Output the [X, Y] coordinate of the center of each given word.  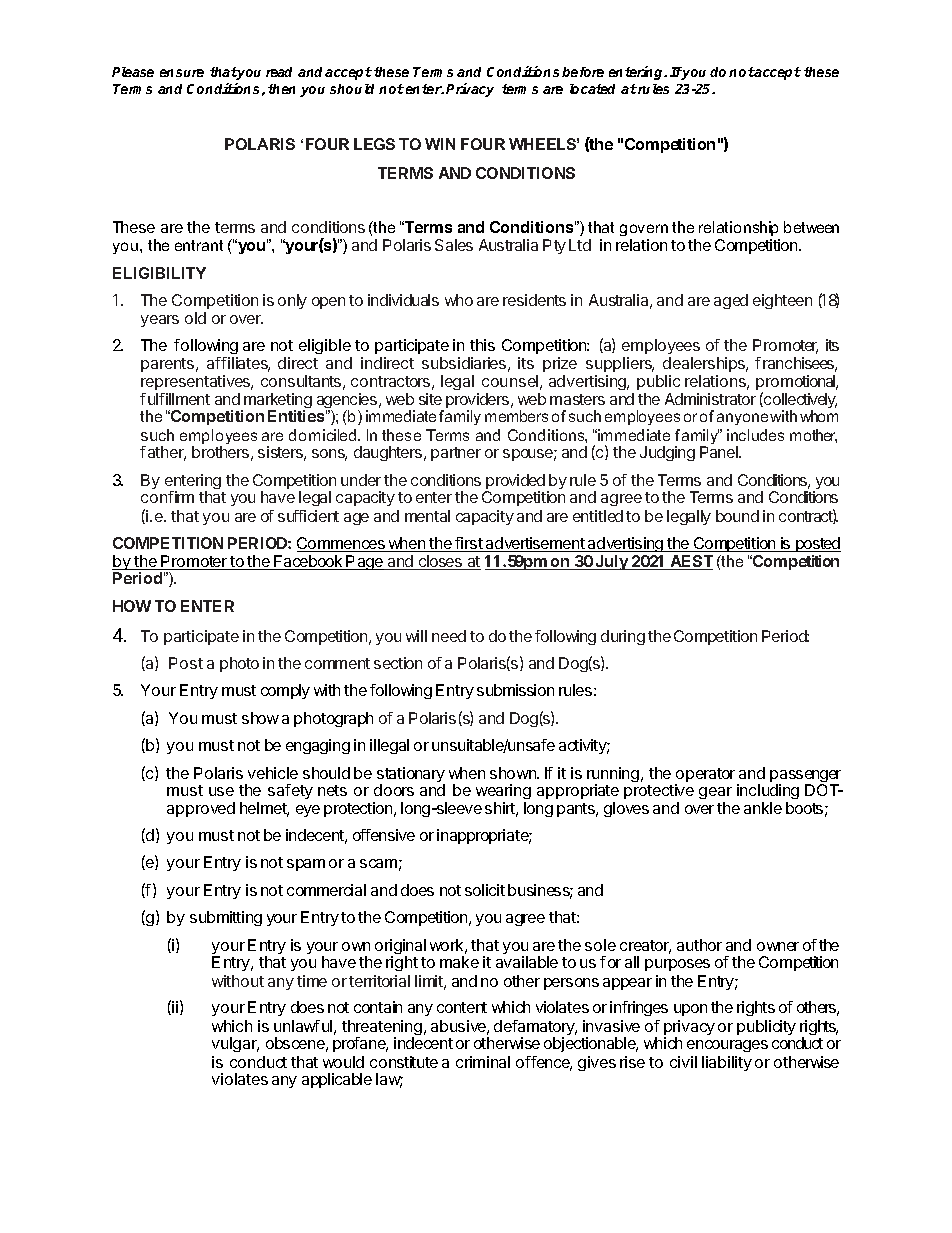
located [592, 89]
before [583, 72]
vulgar [235, 1044]
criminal [483, 1062]
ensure [182, 73]
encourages [727, 1046]
